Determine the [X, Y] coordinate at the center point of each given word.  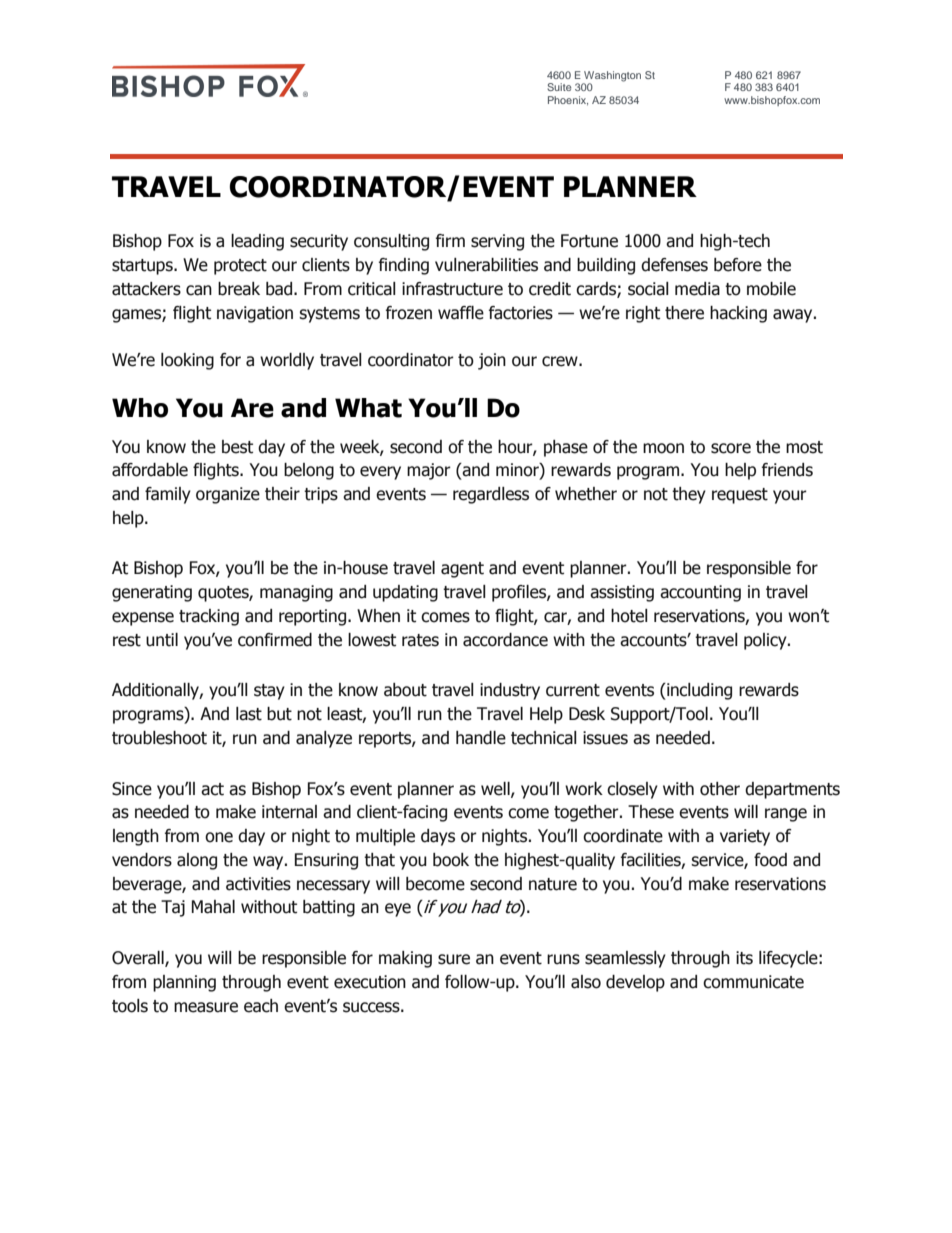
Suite [559, 87]
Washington [612, 76]
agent [462, 570]
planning [184, 983]
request [740, 496]
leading [257, 242]
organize [228, 495]
